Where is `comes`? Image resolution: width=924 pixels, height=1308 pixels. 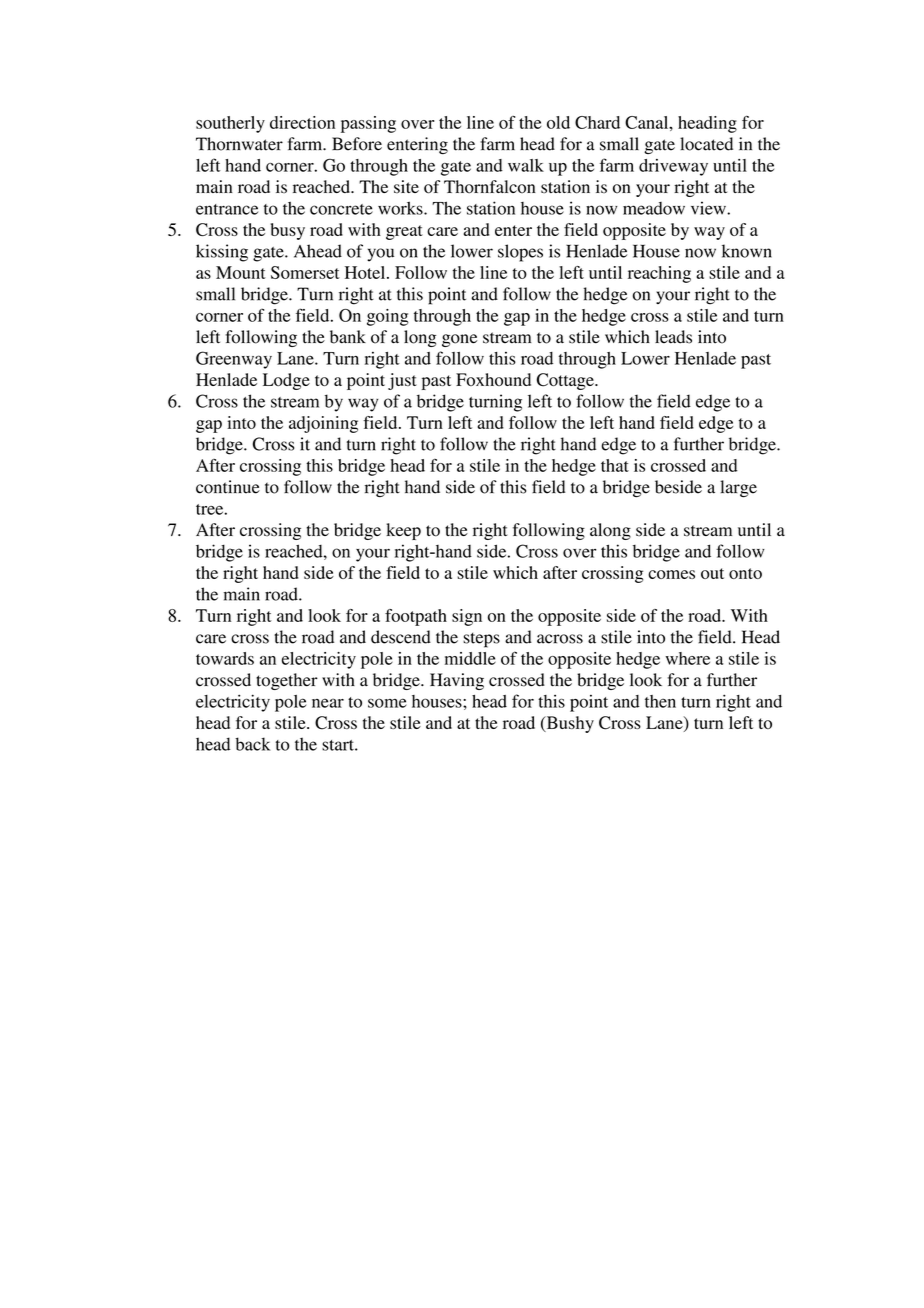 comes is located at coordinates (671, 574).
